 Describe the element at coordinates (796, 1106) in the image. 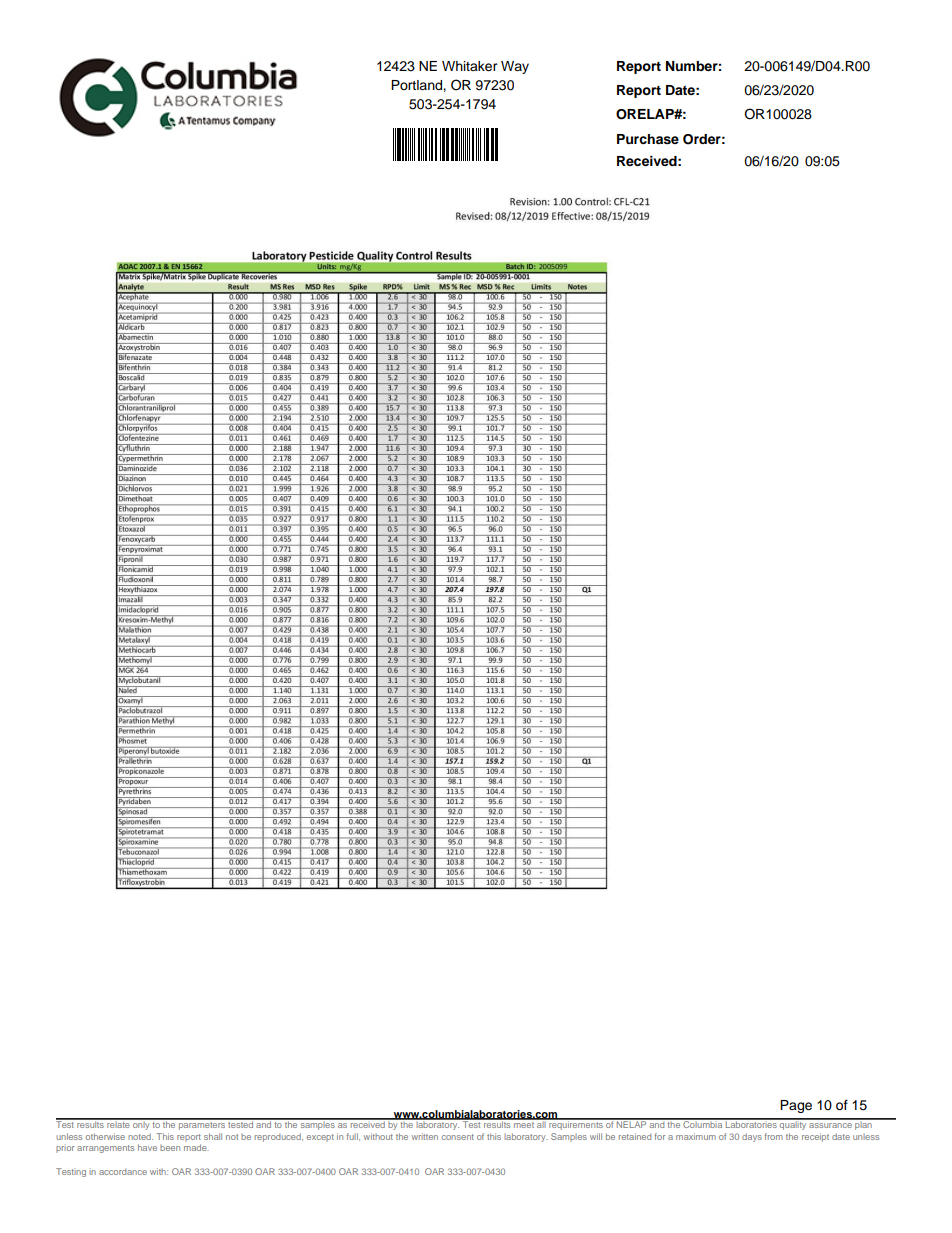

I see `Page` at that location.
